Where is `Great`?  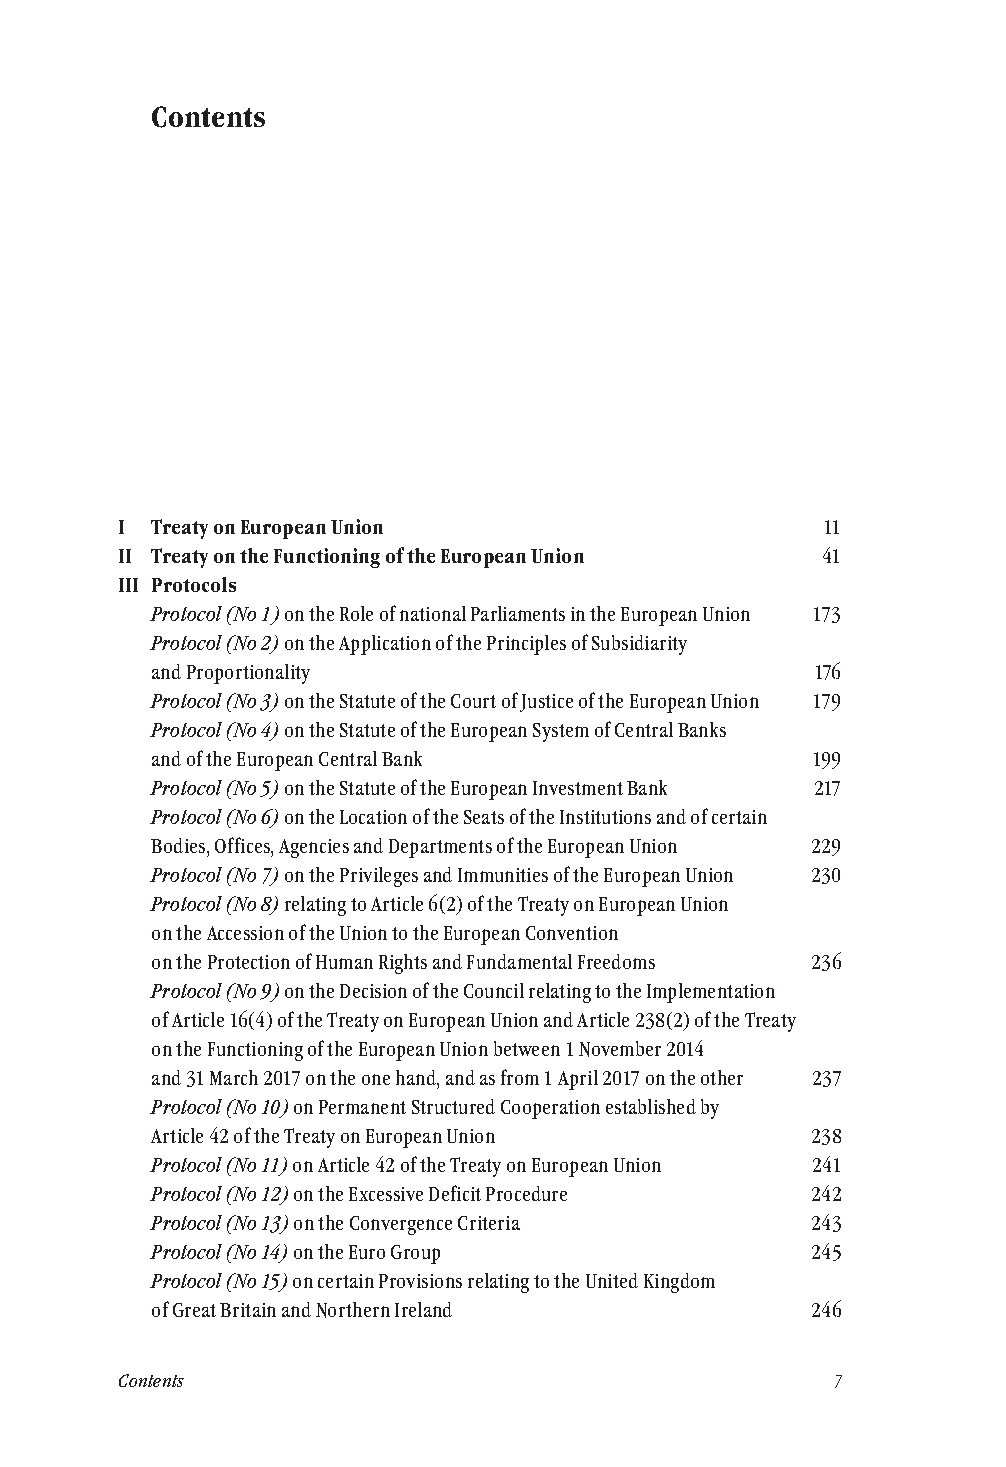
Great is located at coordinates (194, 1310).
